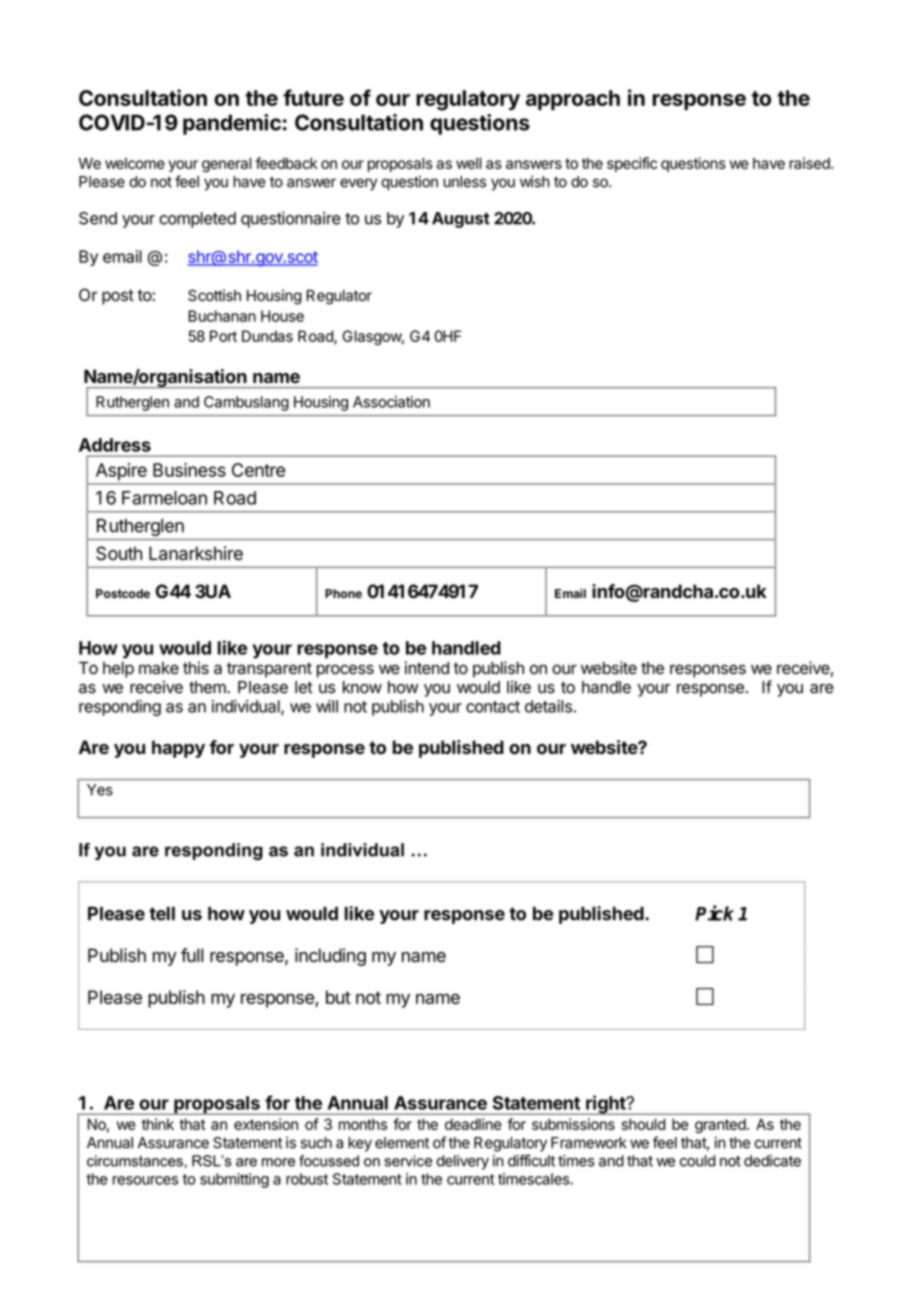  What do you see at coordinates (462, 1162) in the page?
I see `delivery` at bounding box center [462, 1162].
